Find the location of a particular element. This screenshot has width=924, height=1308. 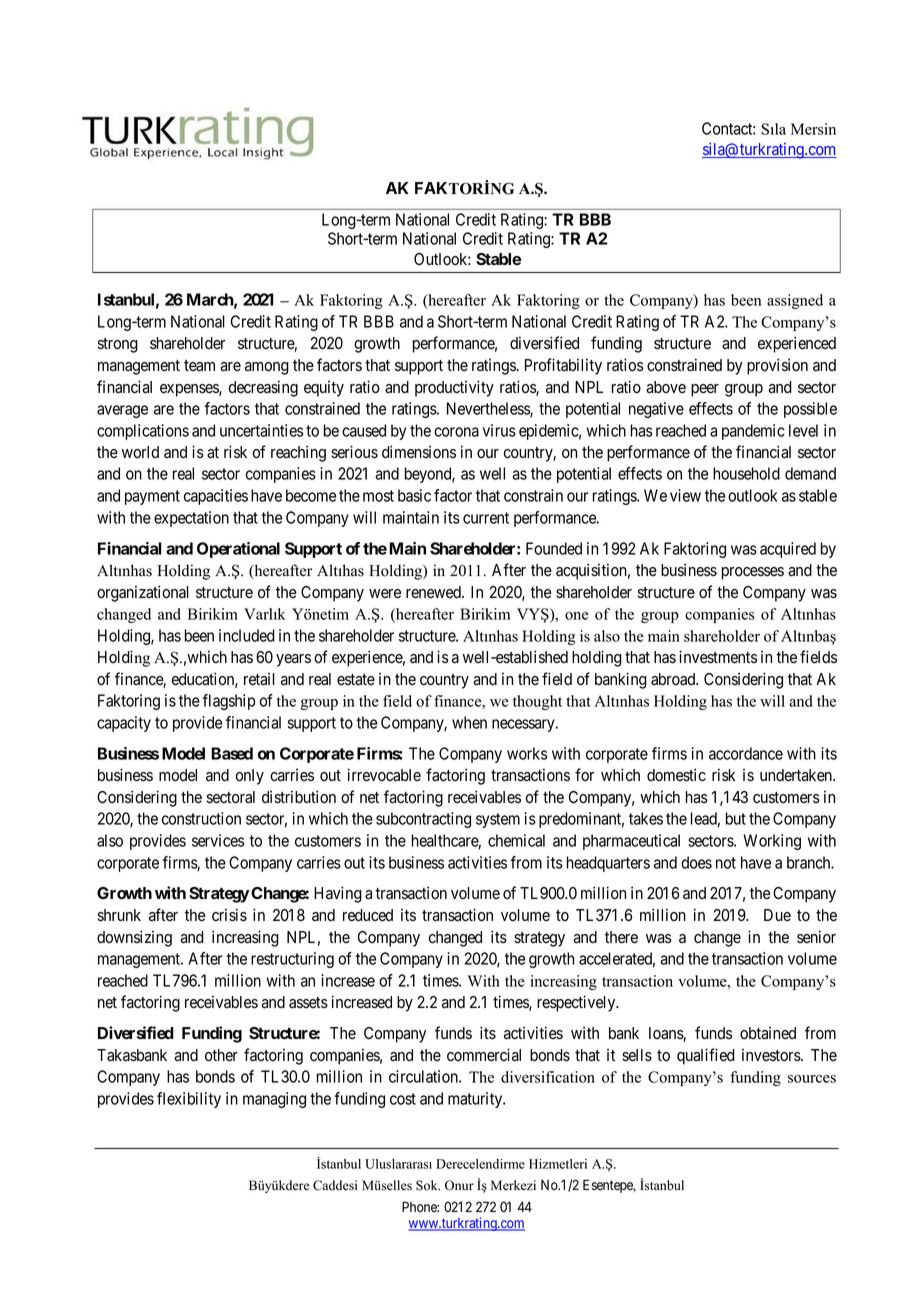

Based is located at coordinates (232, 753).
